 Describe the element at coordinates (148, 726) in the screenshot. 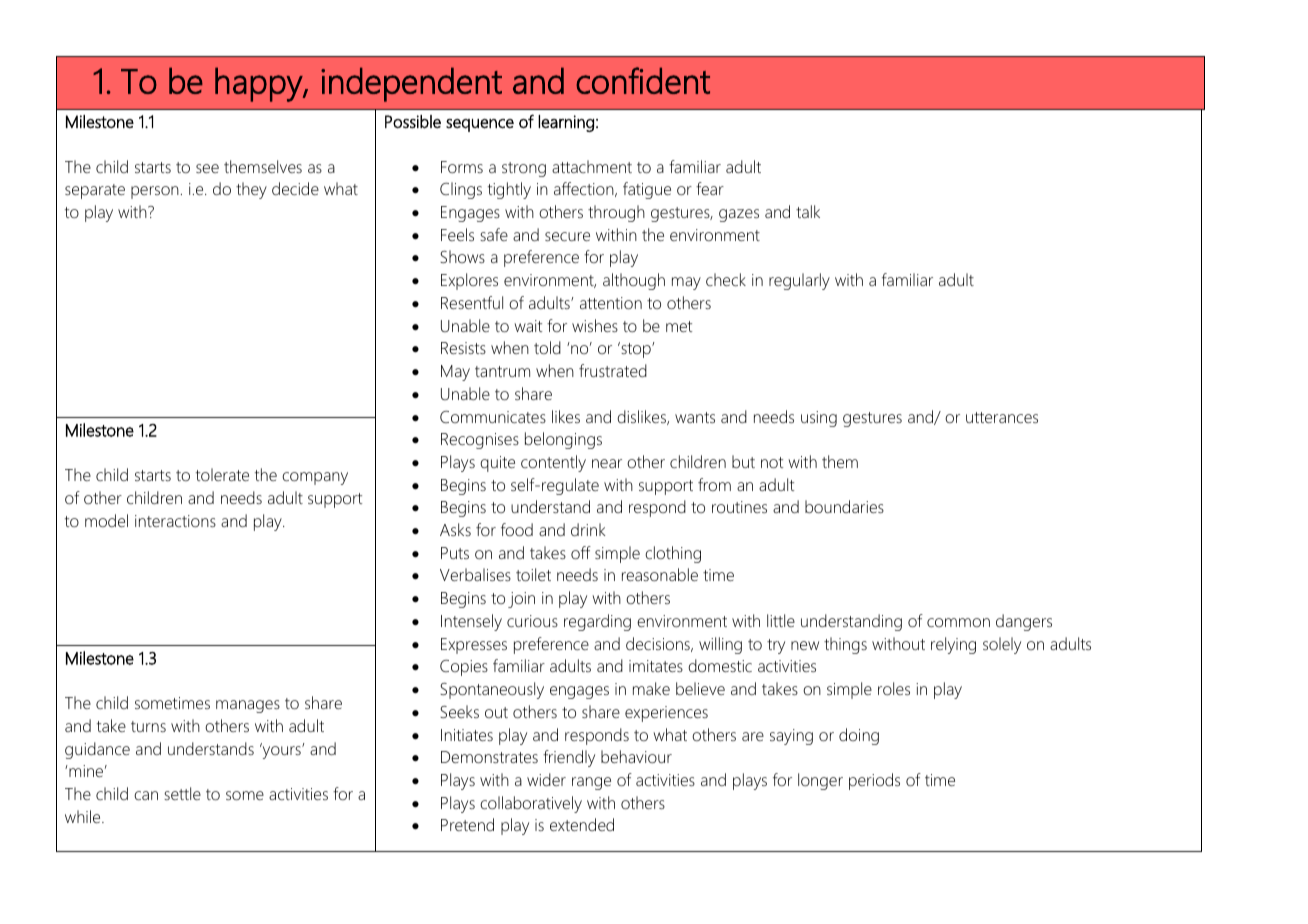

I see `turns` at that location.
